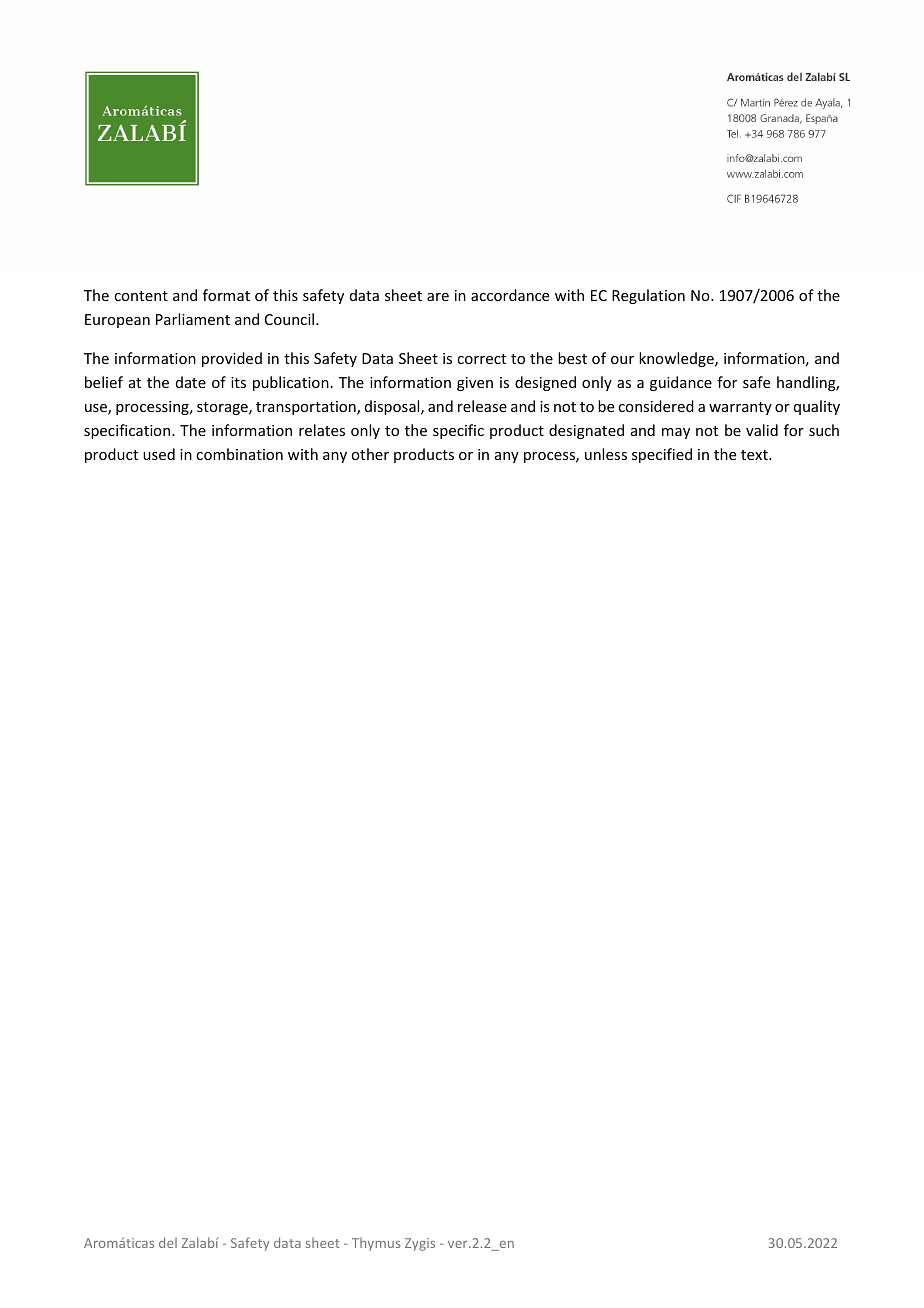 The height and width of the screenshot is (1308, 924). I want to click on may, so click(676, 433).
